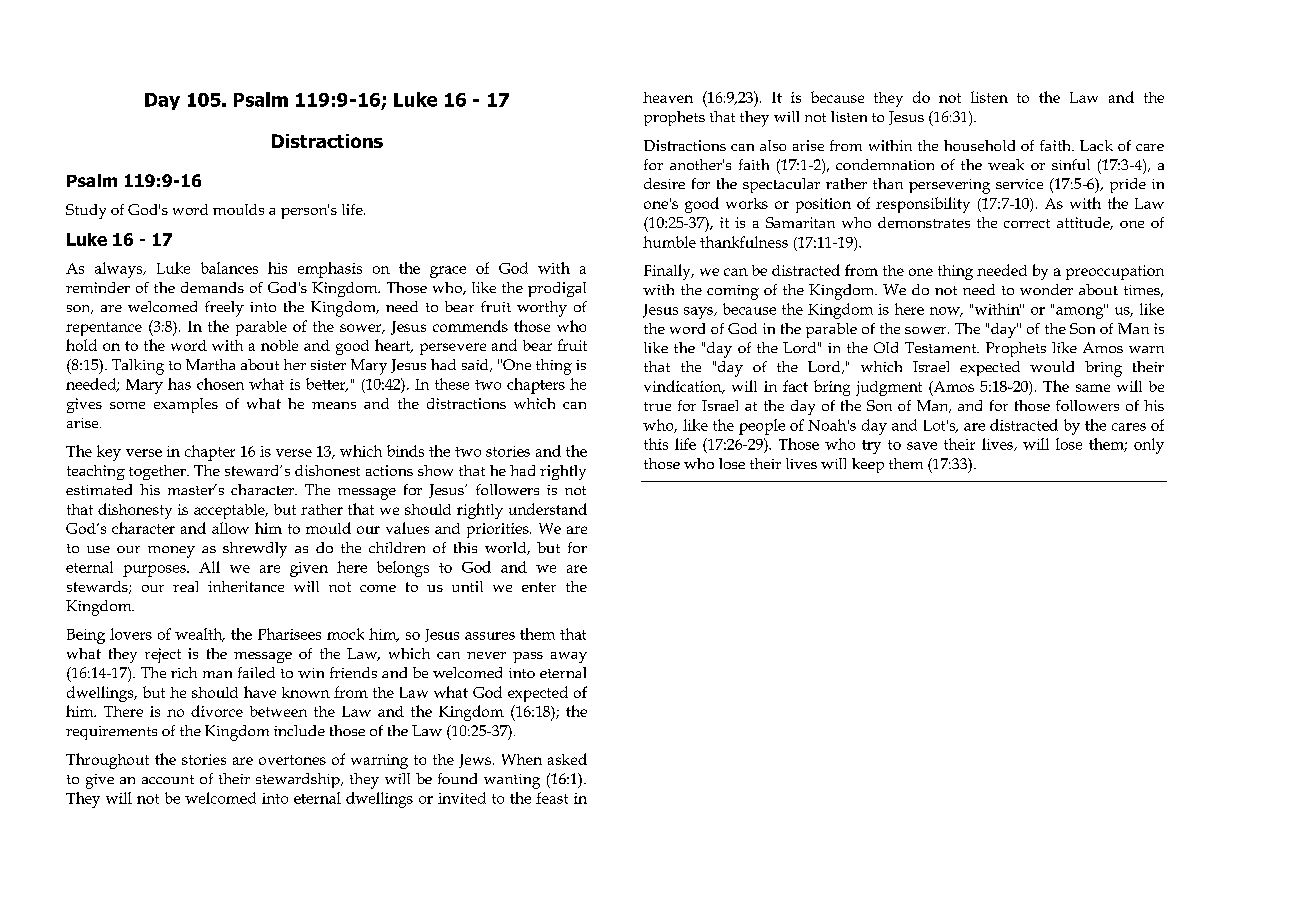 The image size is (1308, 924). What do you see at coordinates (539, 587) in the document?
I see `enter` at bounding box center [539, 587].
